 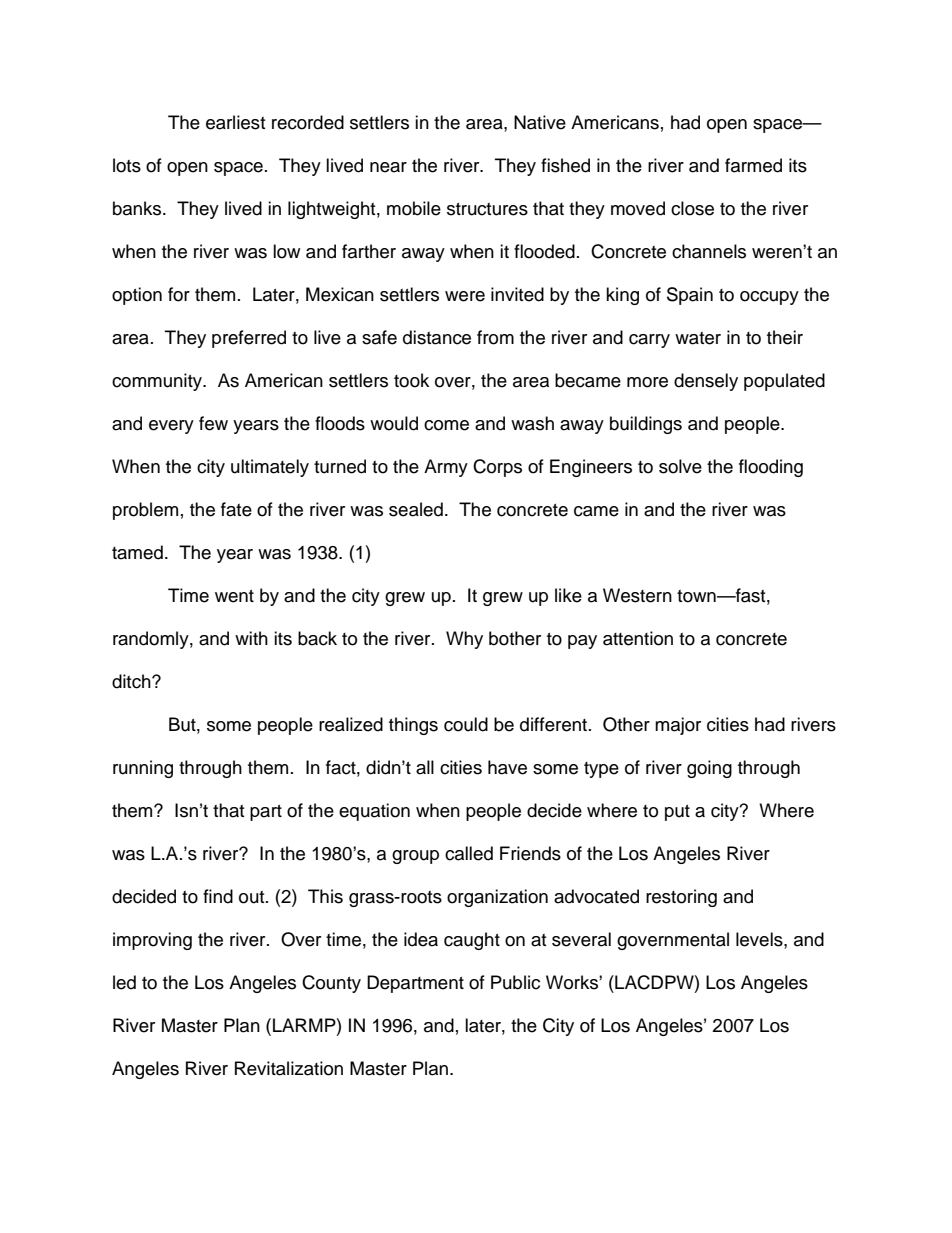 I want to click on solve, so click(x=680, y=466).
